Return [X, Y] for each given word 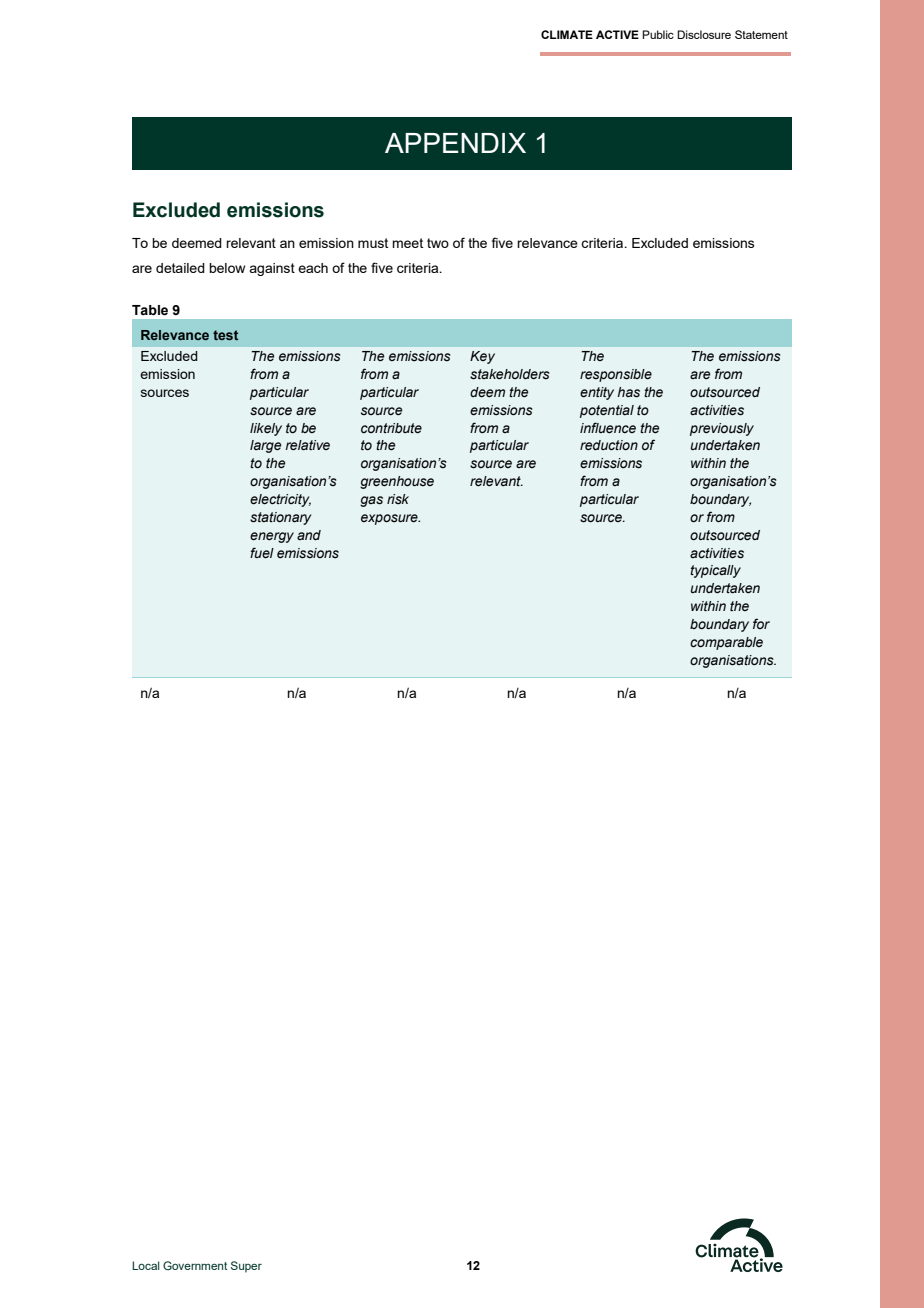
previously [722, 429]
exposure [390, 519]
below [227, 268]
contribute [391, 428]
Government [195, 1265]
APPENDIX [455, 143]
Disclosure [704, 34]
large [265, 446]
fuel [262, 553]
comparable [726, 643]
